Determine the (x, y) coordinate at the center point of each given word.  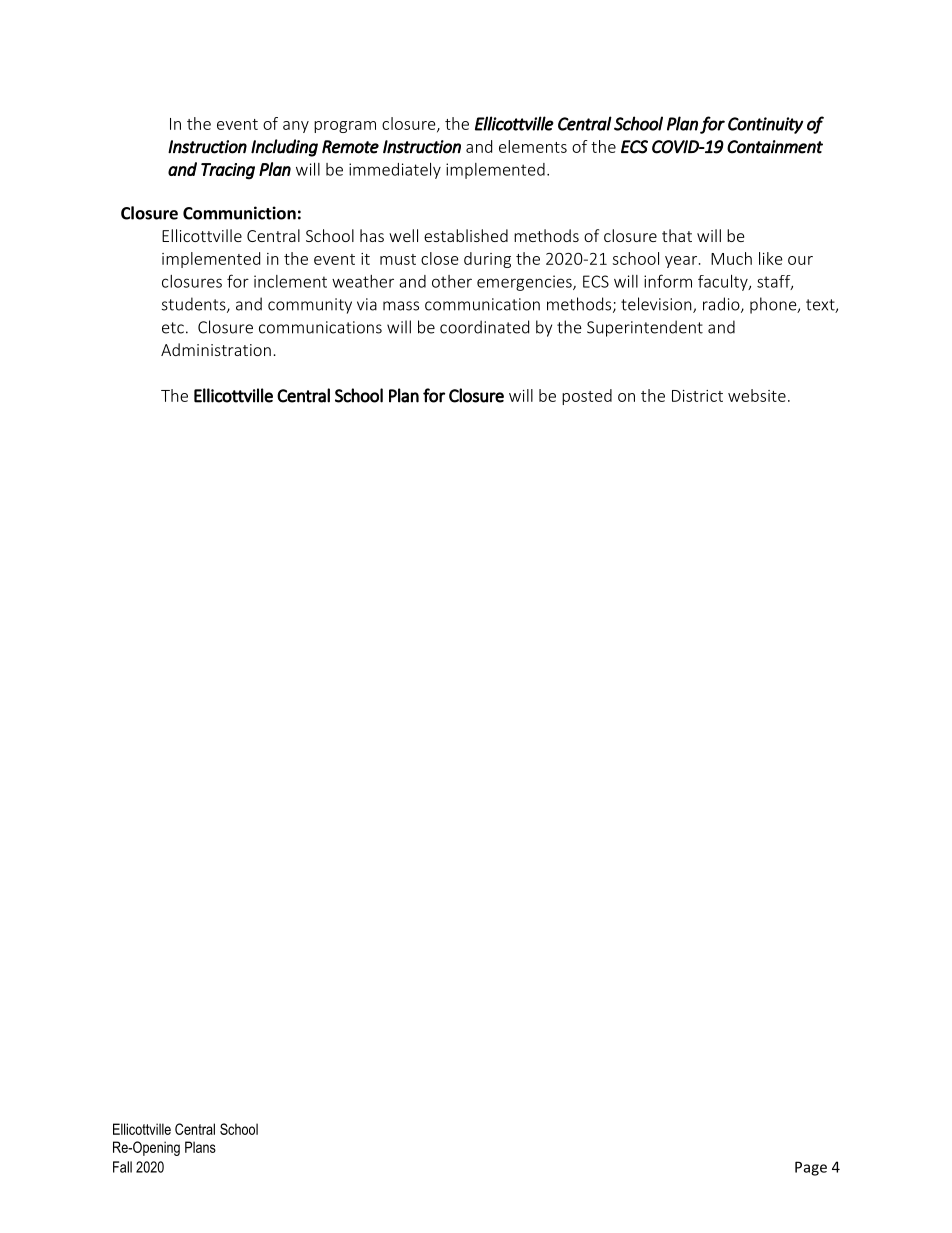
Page (811, 1168)
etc (173, 328)
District (697, 396)
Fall (122, 1167)
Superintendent (645, 328)
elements (533, 146)
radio (722, 305)
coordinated (484, 327)
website (757, 395)
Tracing (228, 171)
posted (587, 397)
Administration (216, 349)
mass (401, 306)
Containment (775, 147)
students (195, 305)
